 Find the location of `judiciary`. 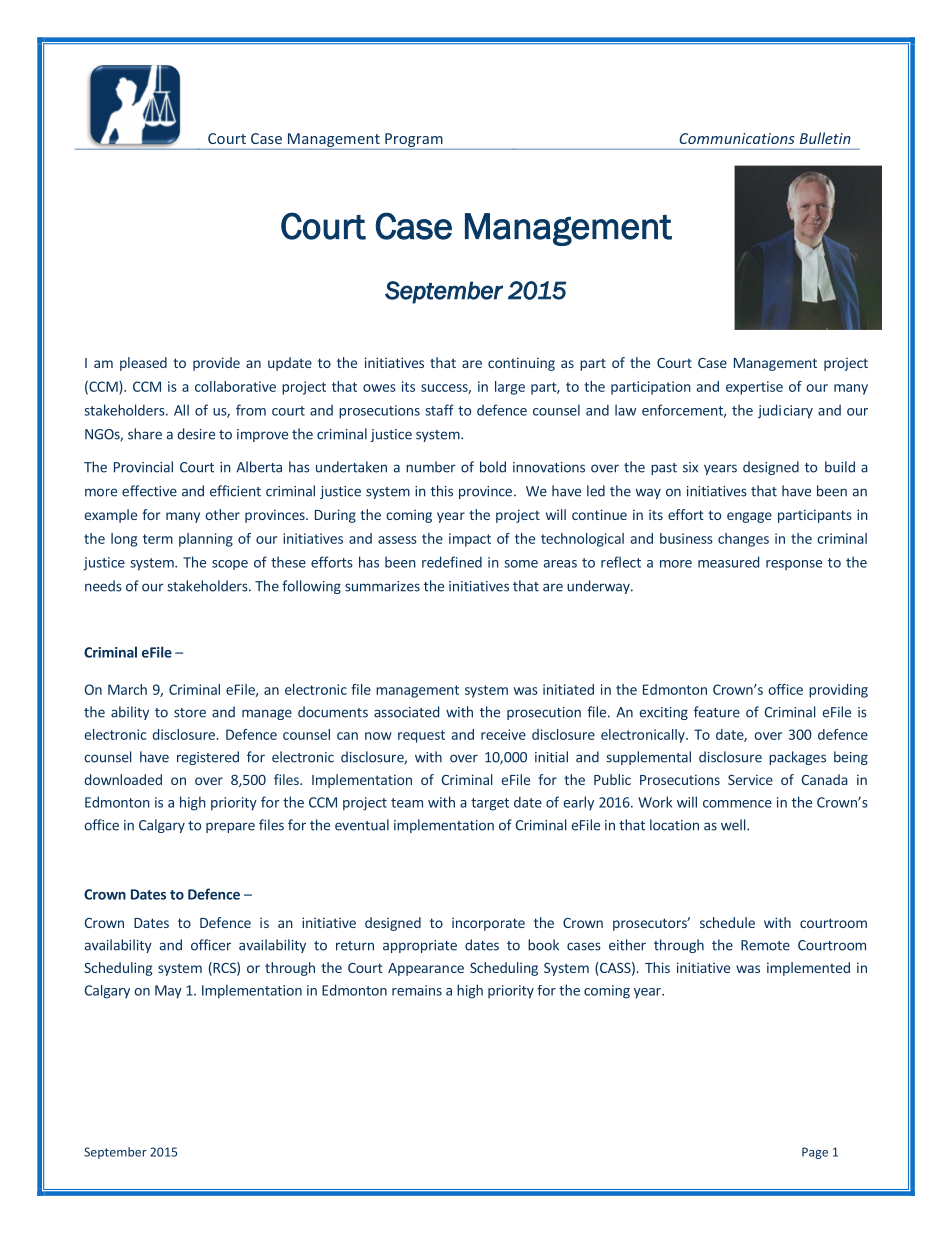

judiciary is located at coordinates (785, 411).
